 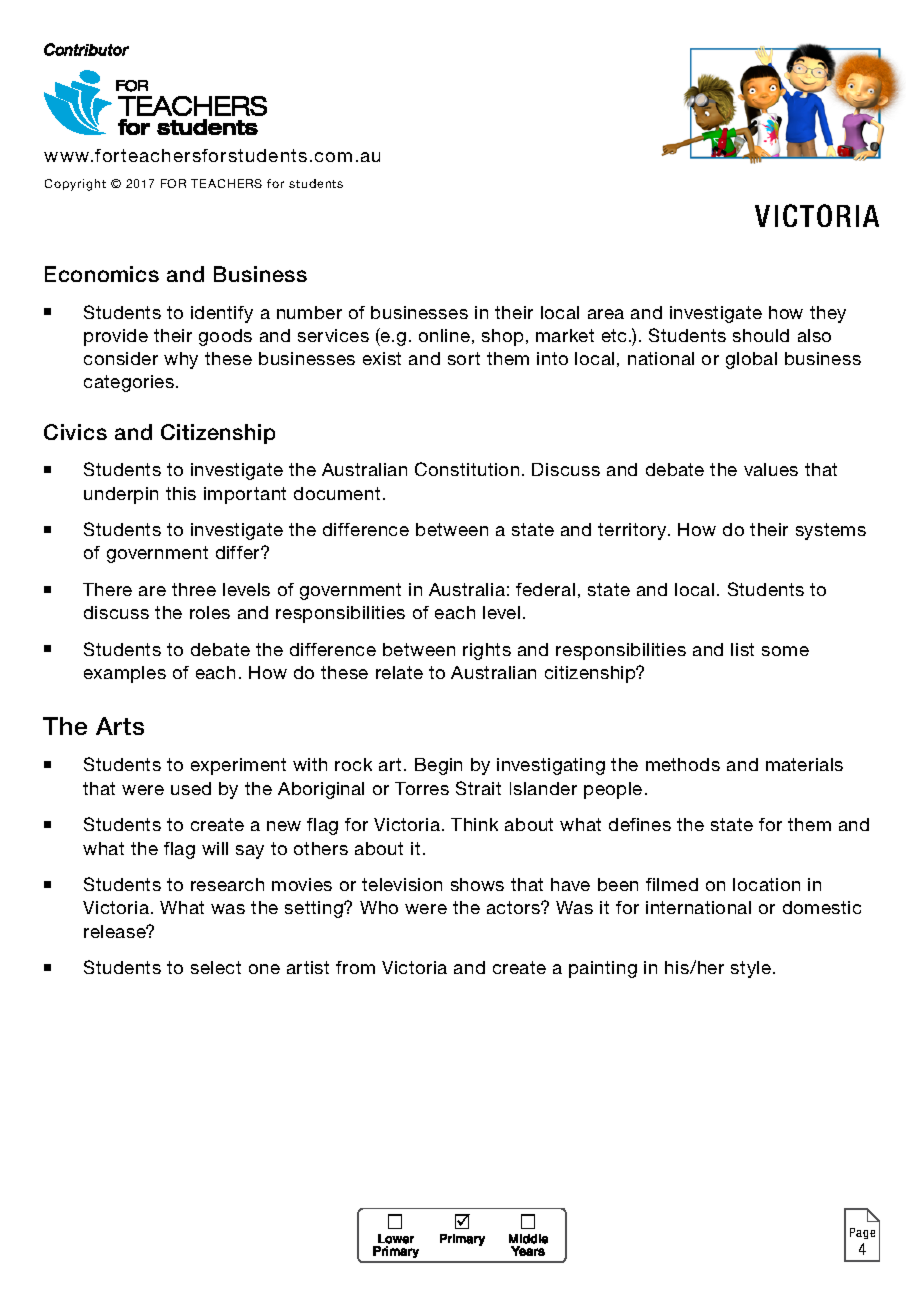 What do you see at coordinates (215, 848) in the screenshot?
I see `will` at bounding box center [215, 848].
